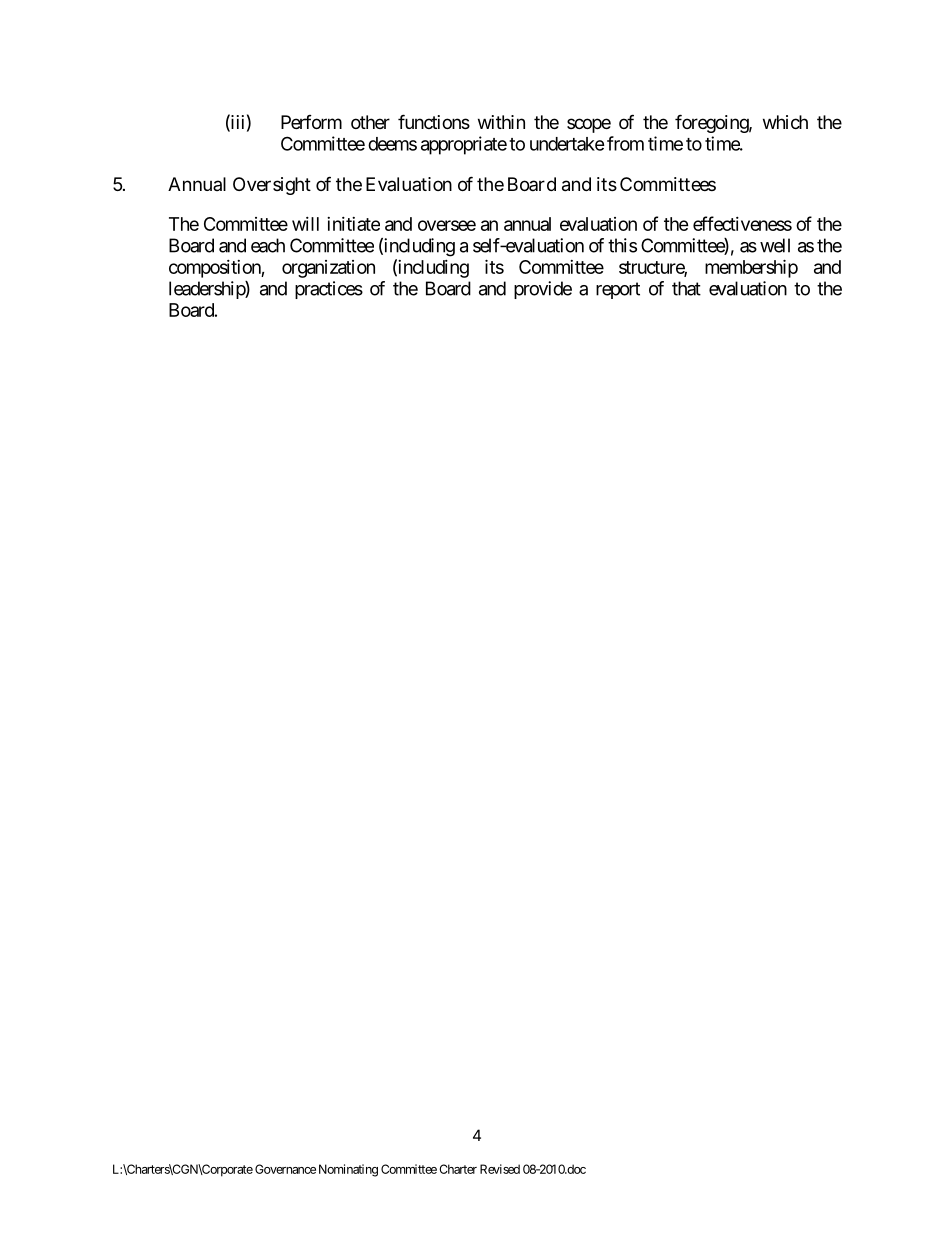 This image has height=1233, width=952. I want to click on that, so click(686, 288).
